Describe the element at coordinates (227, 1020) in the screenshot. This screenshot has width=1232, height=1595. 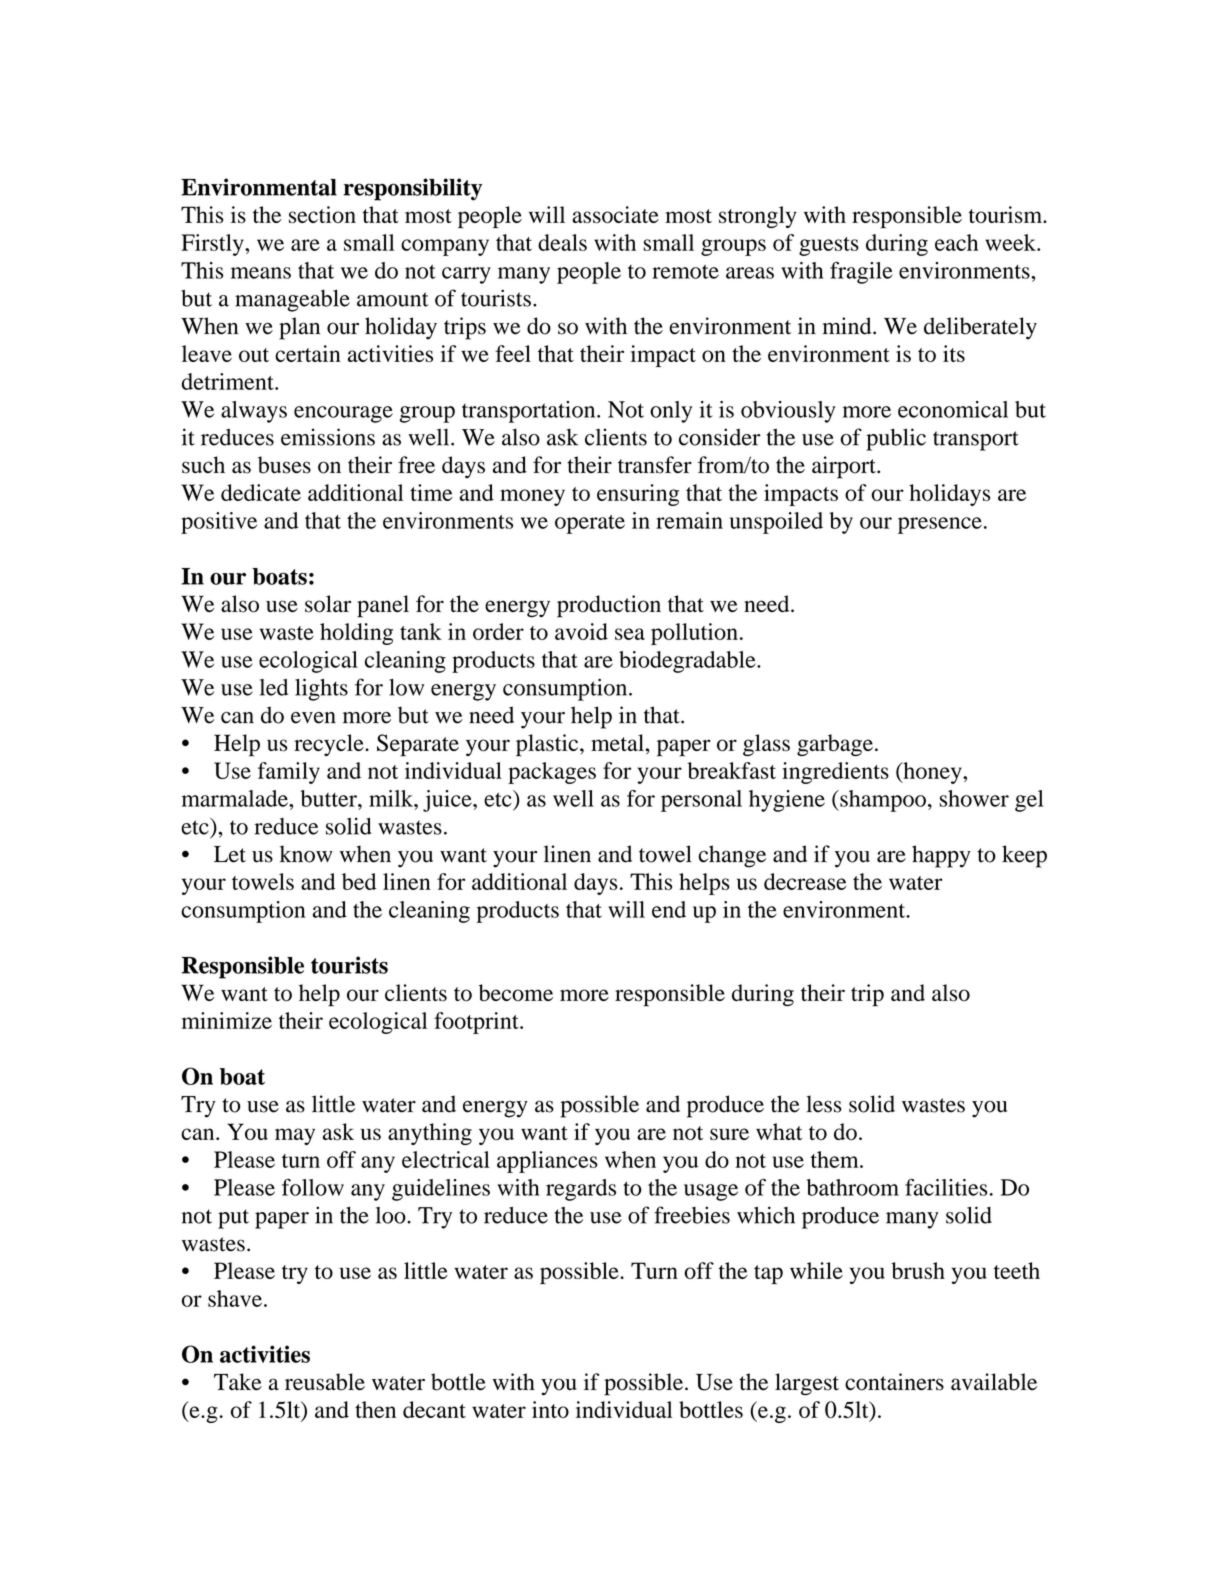
I see `minimize` at that location.
